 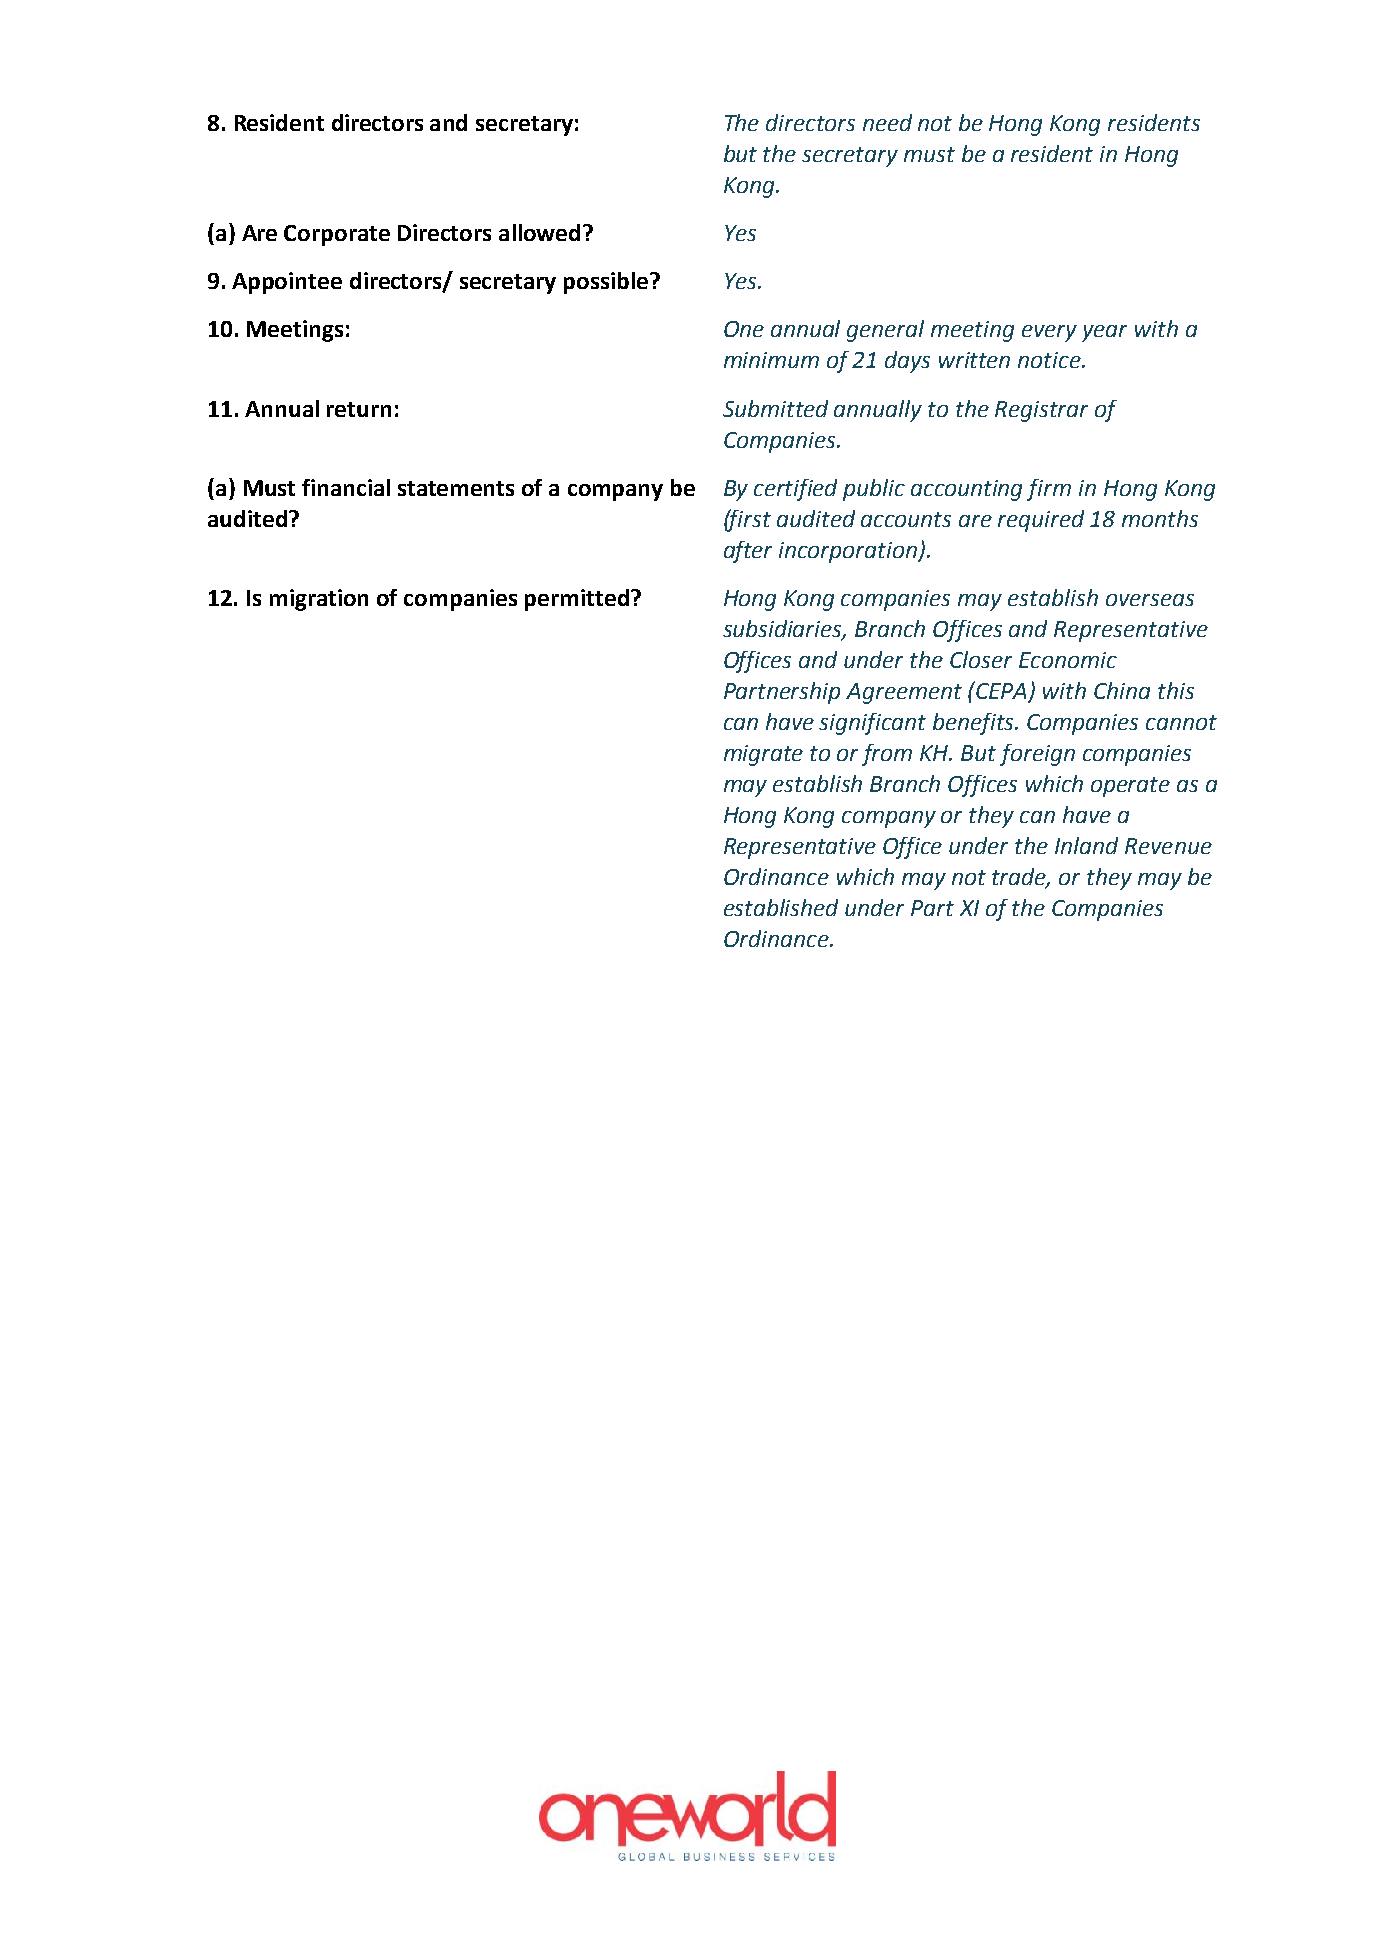 I want to click on certified, so click(x=795, y=490).
